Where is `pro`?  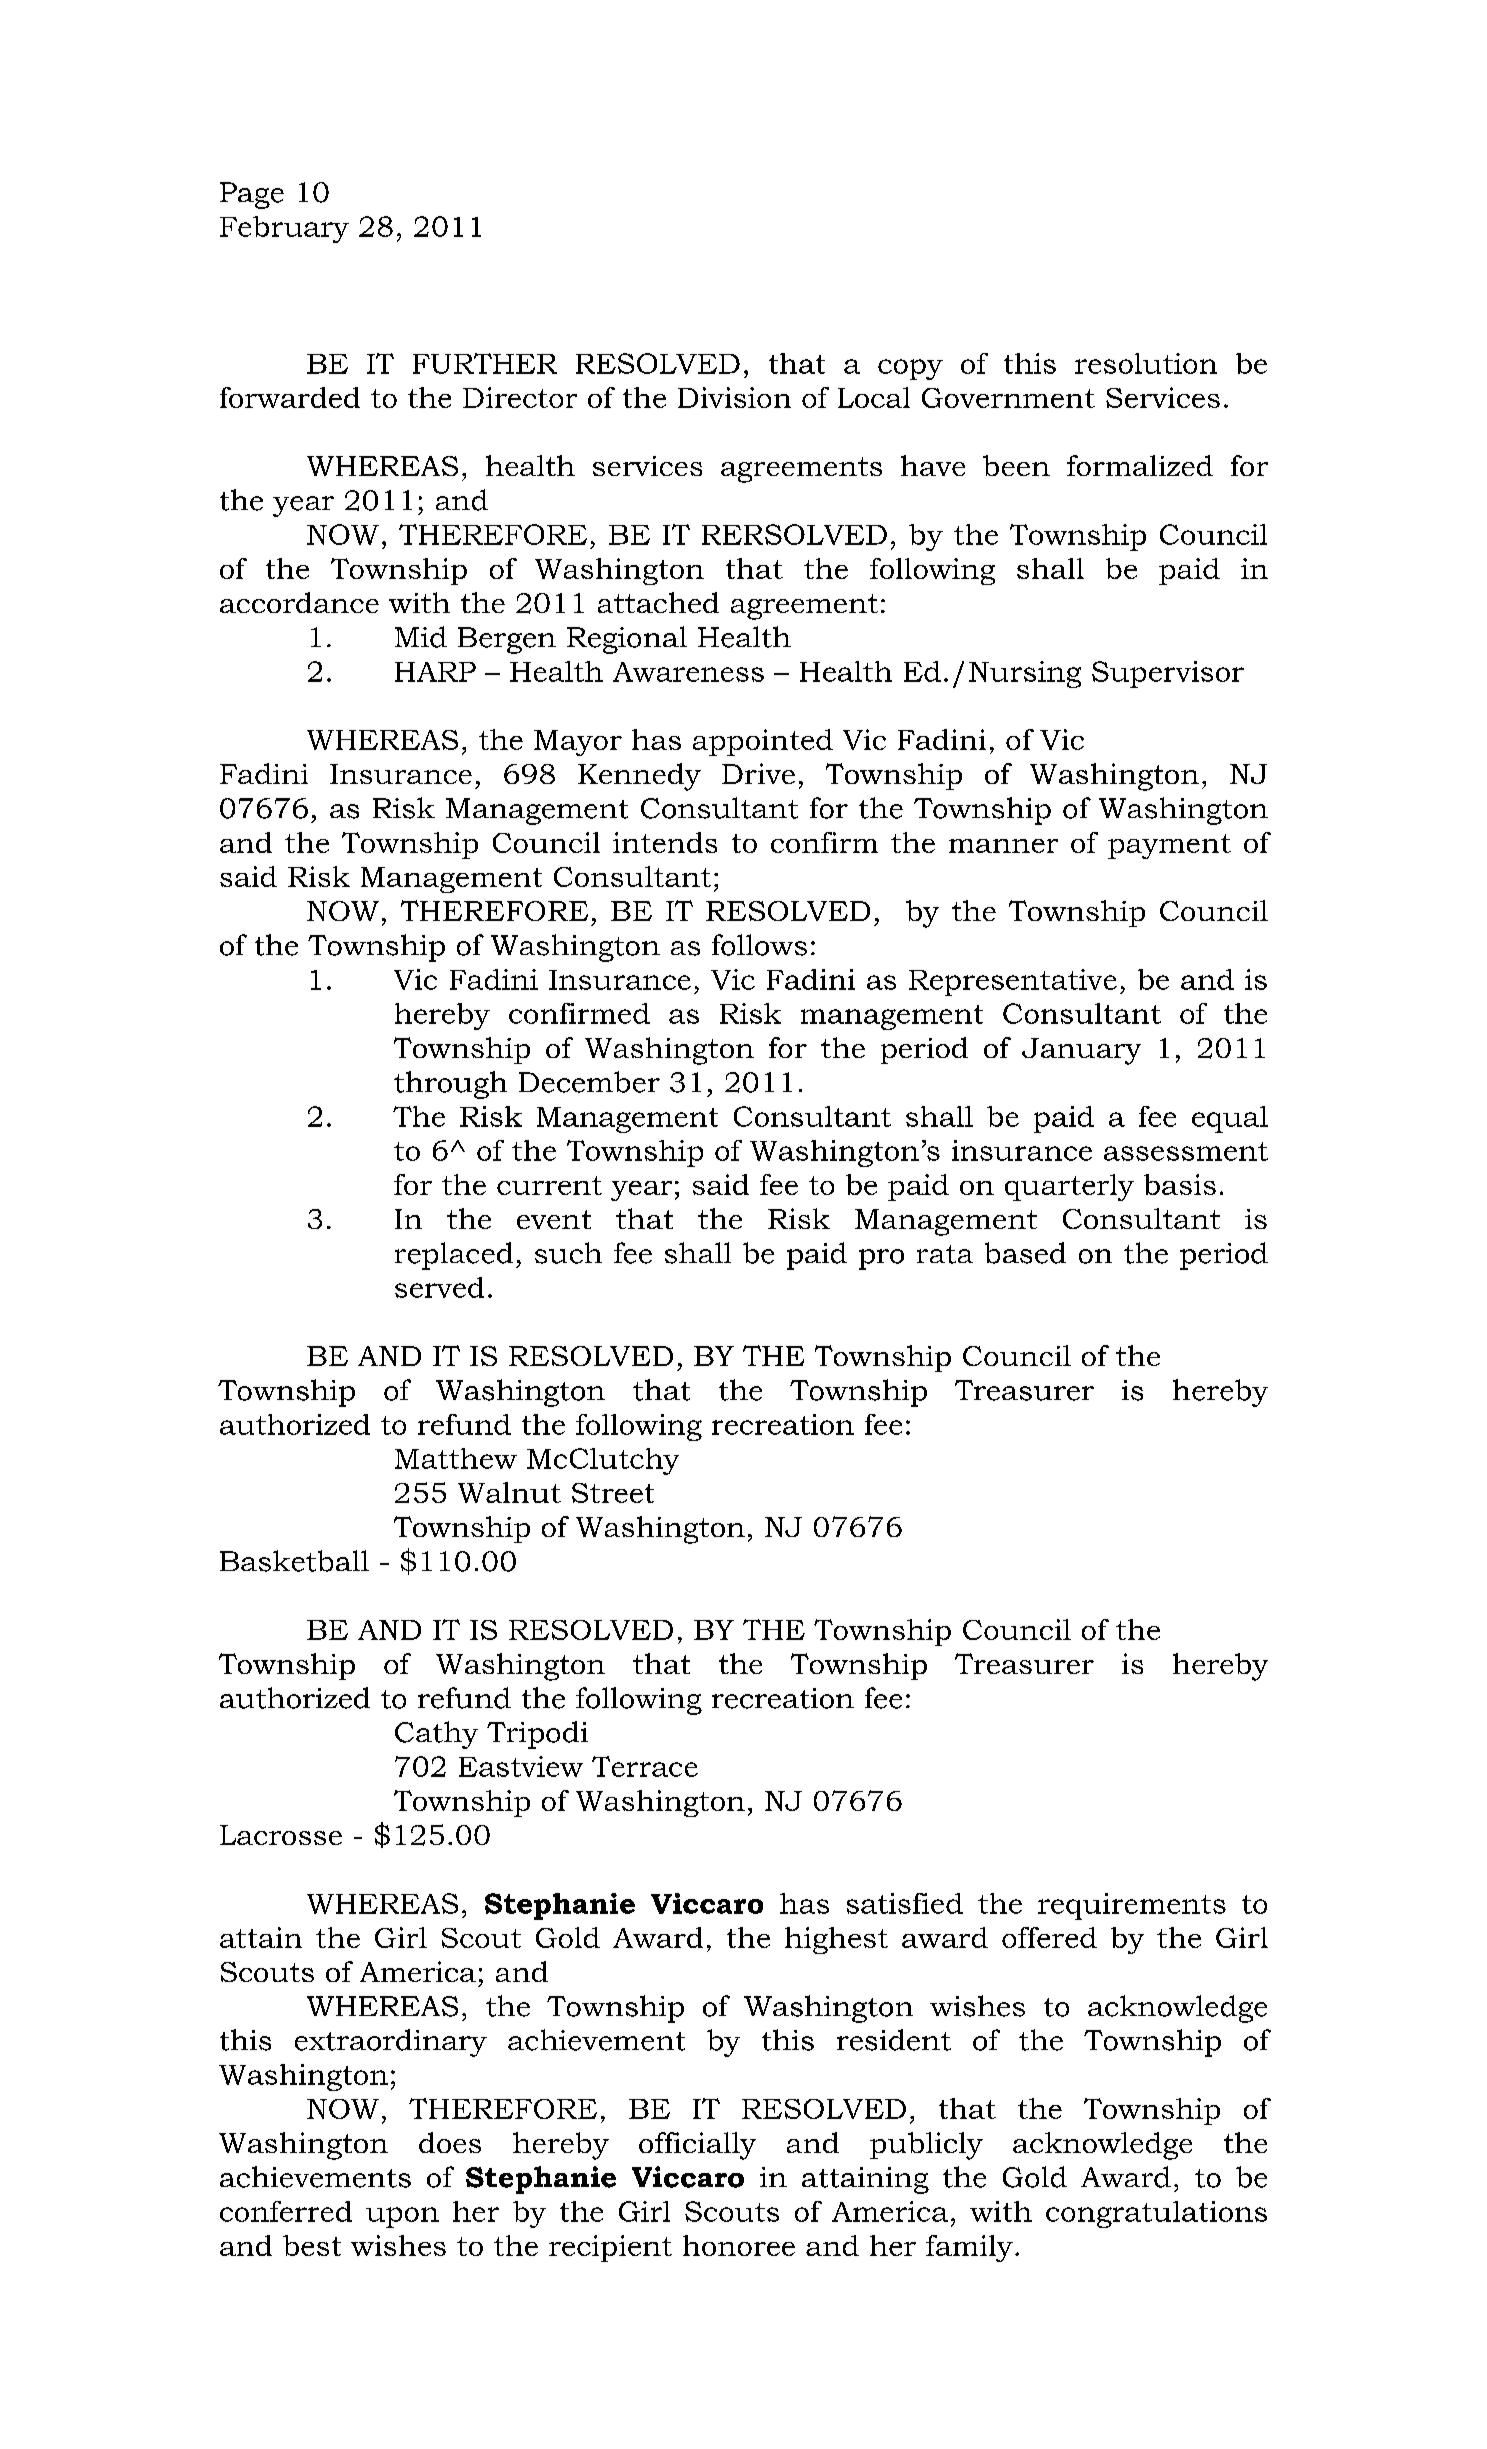
pro is located at coordinates (881, 1259).
